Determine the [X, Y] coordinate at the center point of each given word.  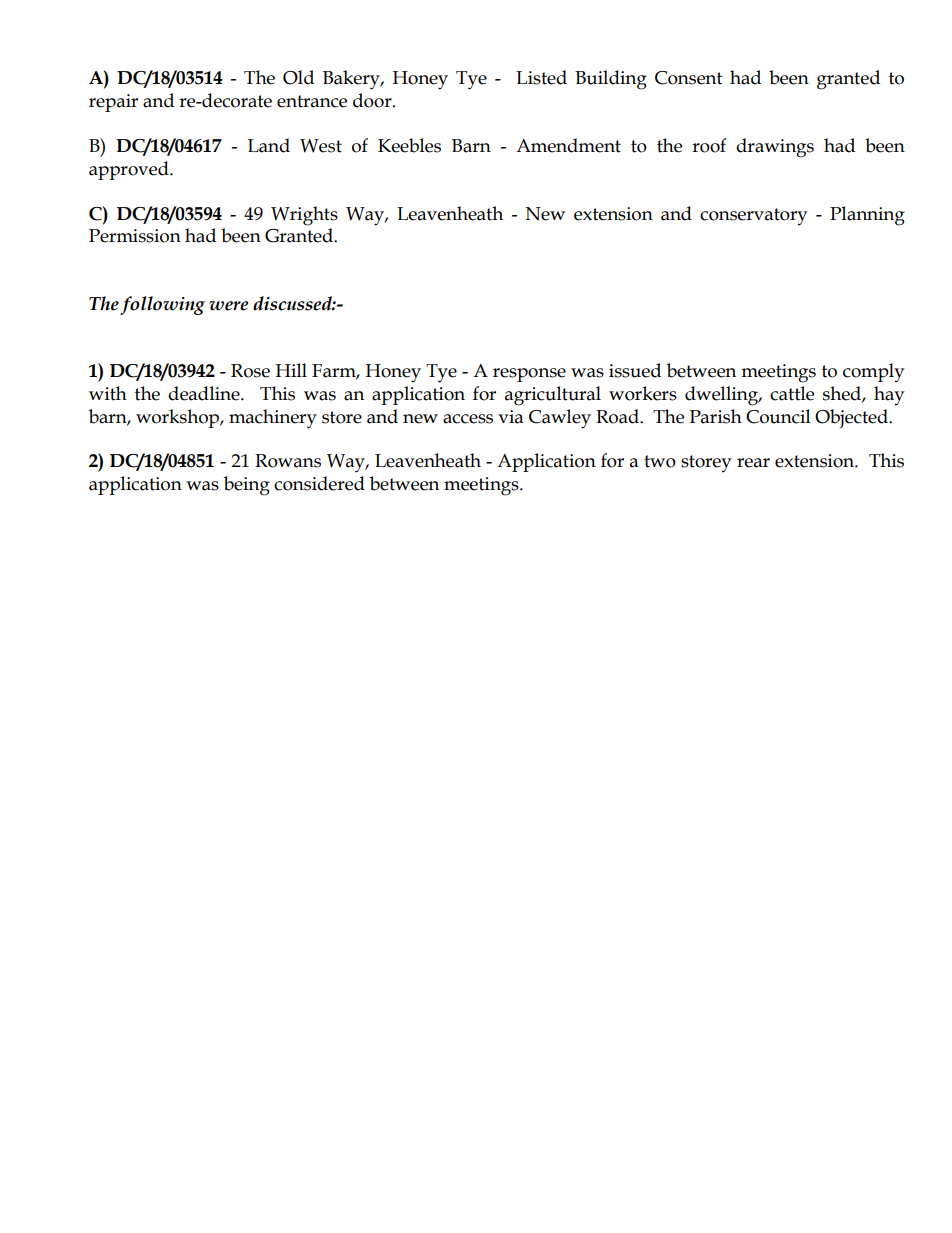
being [247, 486]
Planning [867, 216]
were [228, 306]
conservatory [753, 216]
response [529, 375]
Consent [689, 78]
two [660, 461]
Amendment [568, 145]
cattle [792, 393]
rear [753, 463]
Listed [541, 77]
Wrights [304, 216]
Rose [250, 371]
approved [130, 170]
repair [113, 103]
